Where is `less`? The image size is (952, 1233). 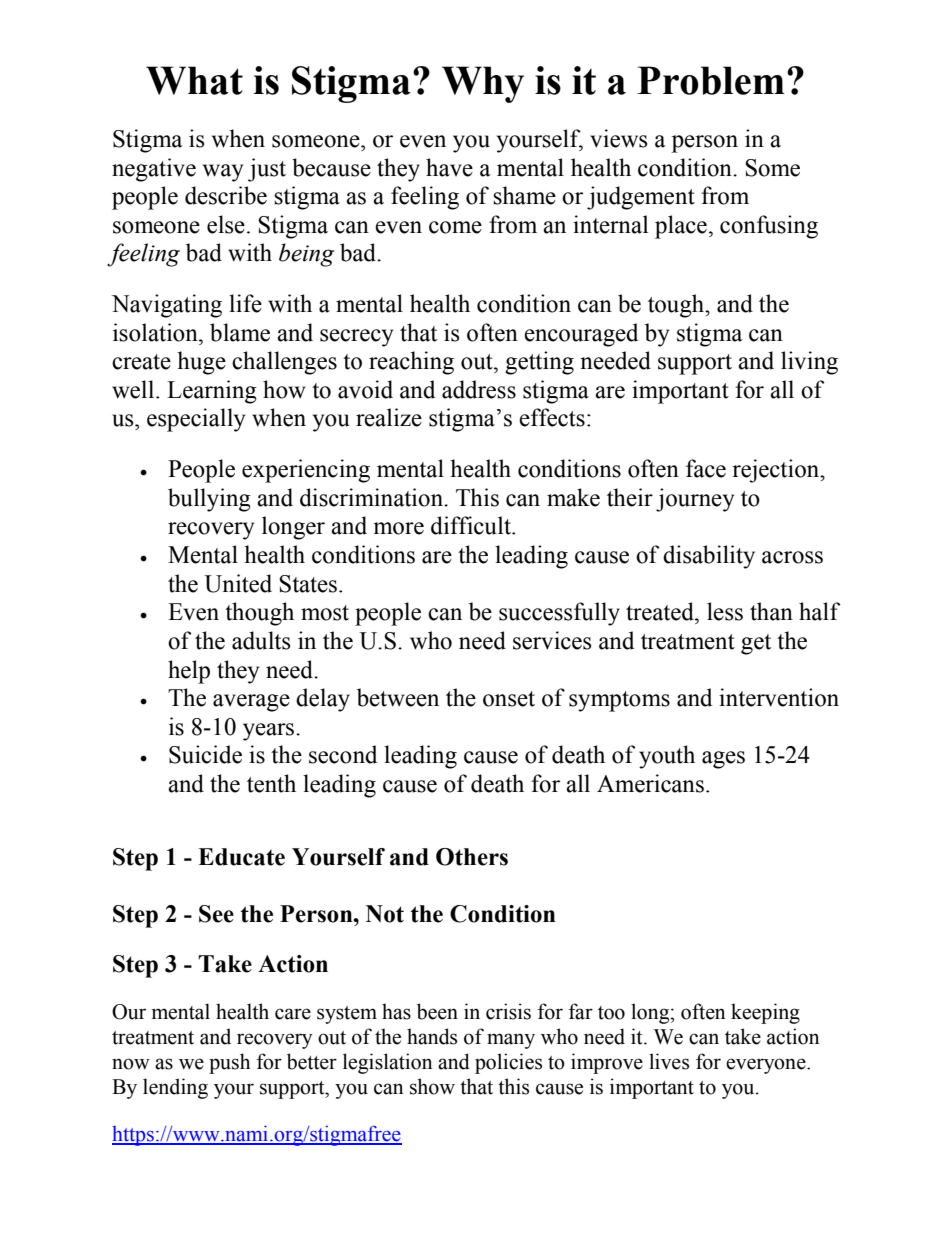 less is located at coordinates (725, 611).
